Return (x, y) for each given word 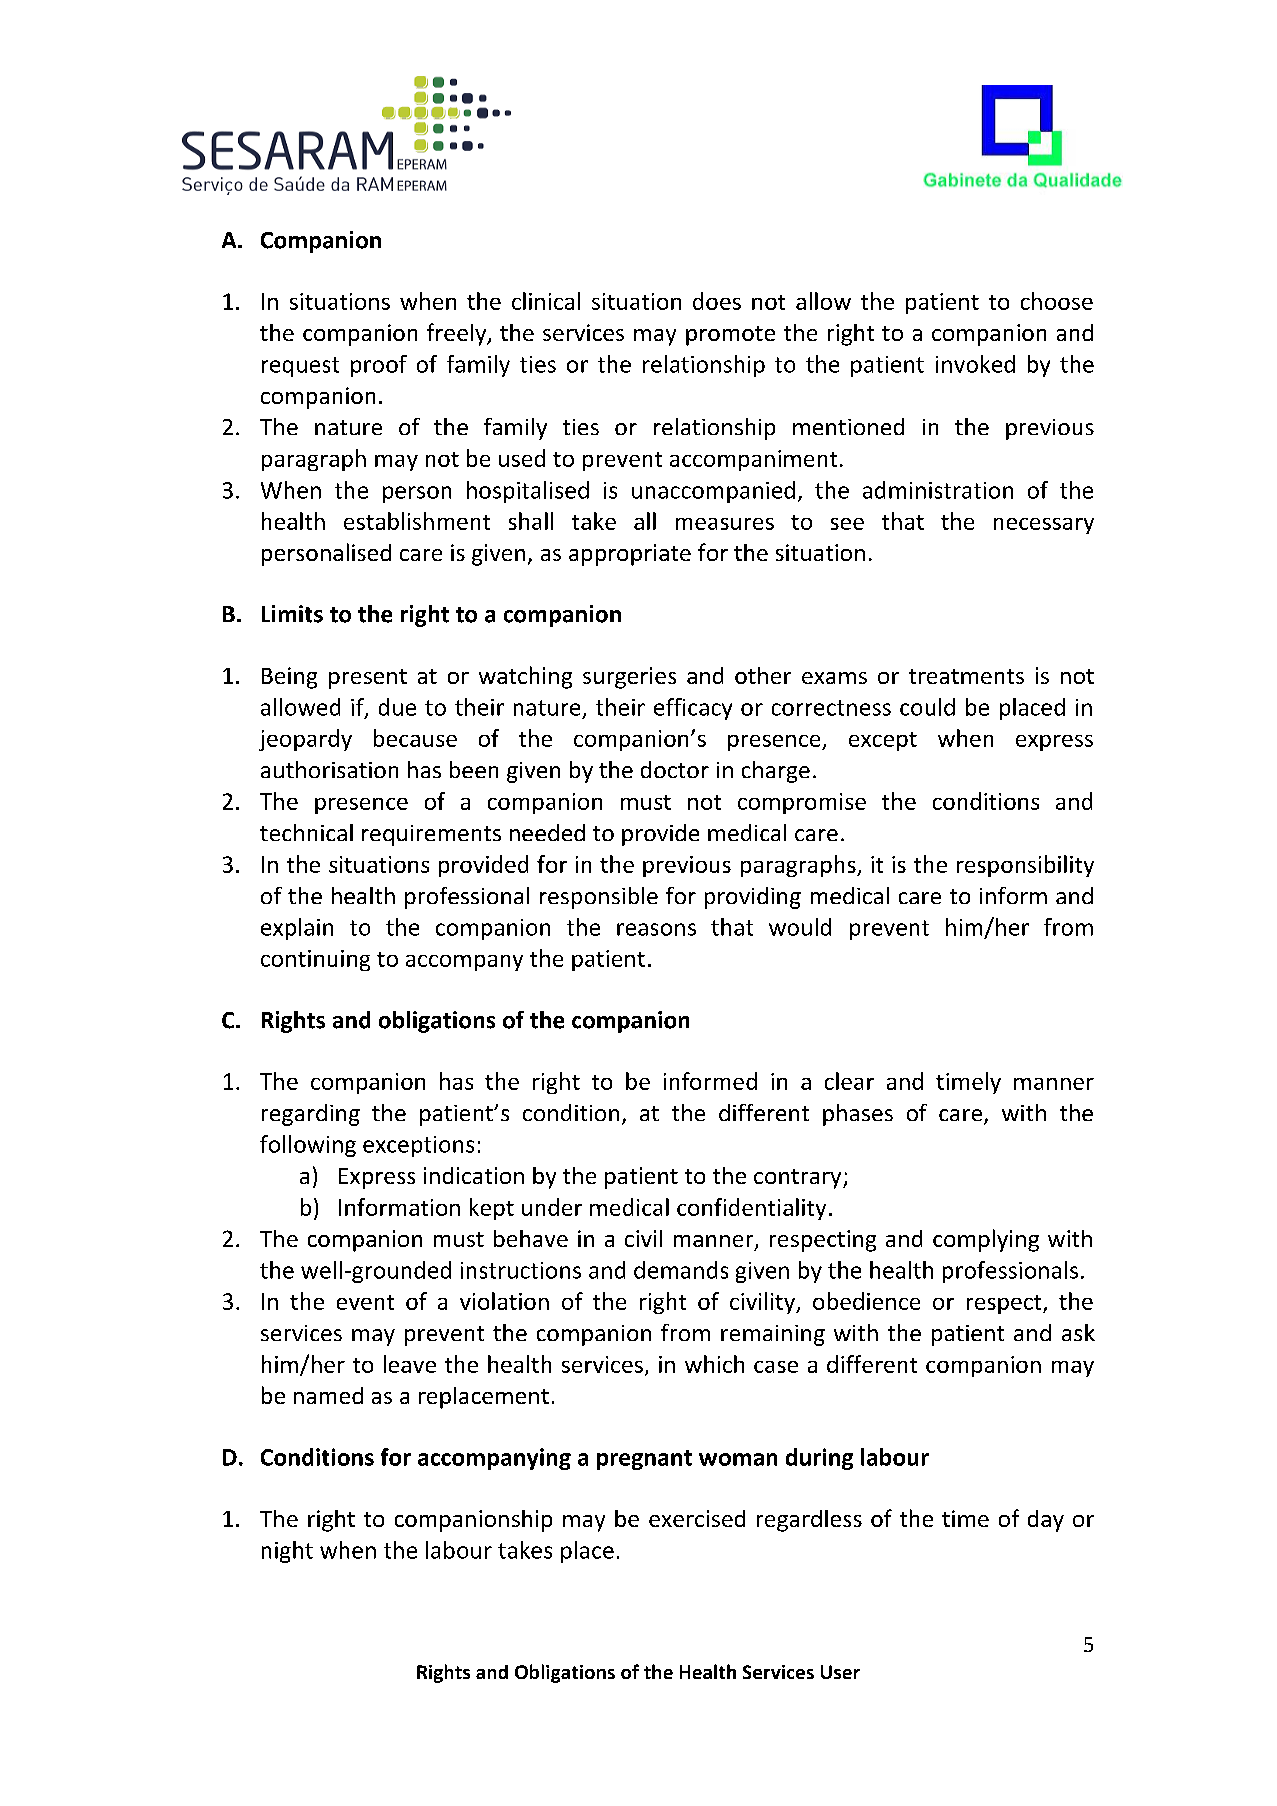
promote (730, 336)
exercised (697, 1518)
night (287, 1552)
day (1046, 1521)
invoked (975, 364)
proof (379, 366)
